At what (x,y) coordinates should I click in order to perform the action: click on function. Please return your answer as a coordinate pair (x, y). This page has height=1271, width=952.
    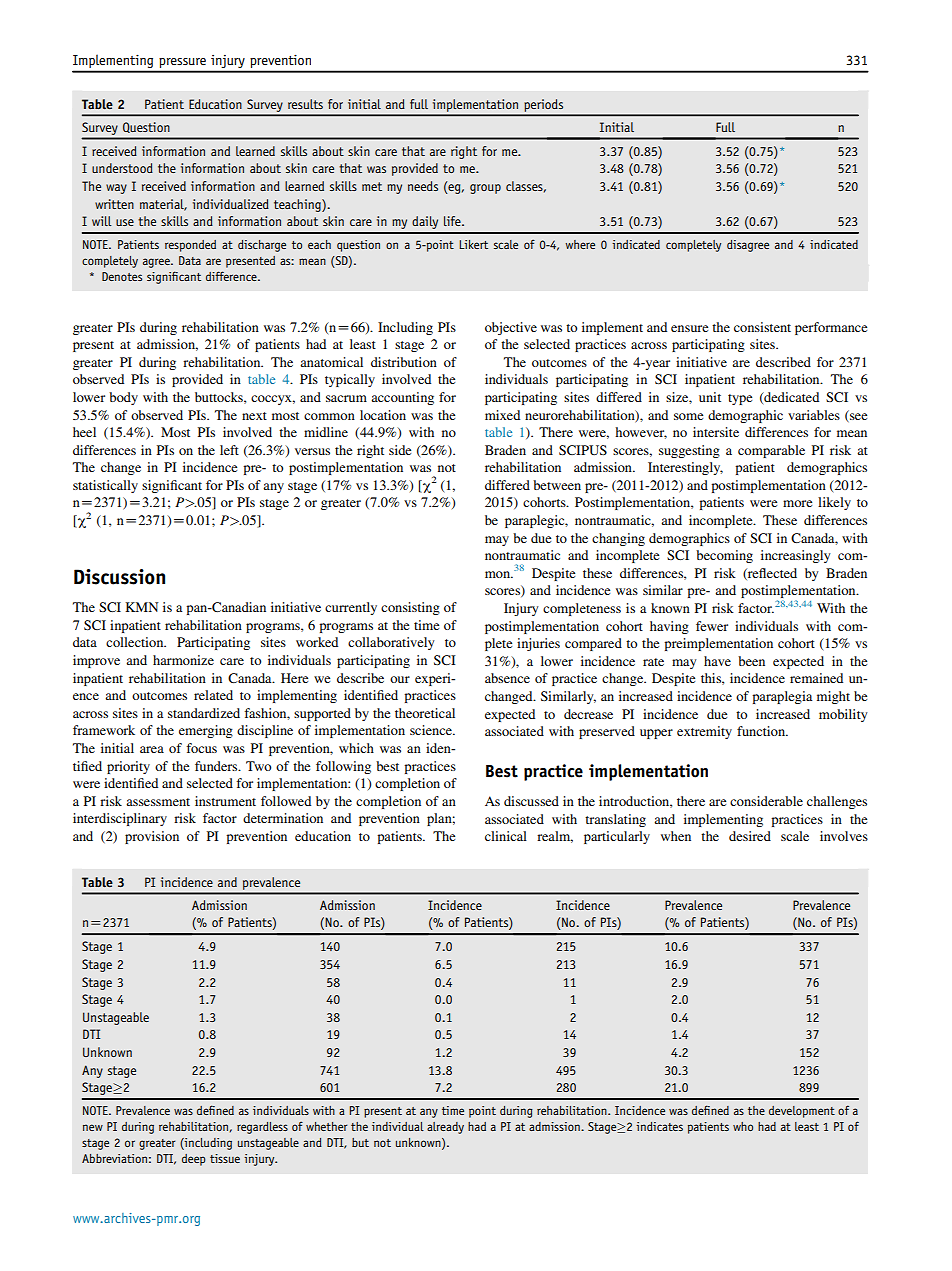
    Looking at the image, I should click on (762, 731).
